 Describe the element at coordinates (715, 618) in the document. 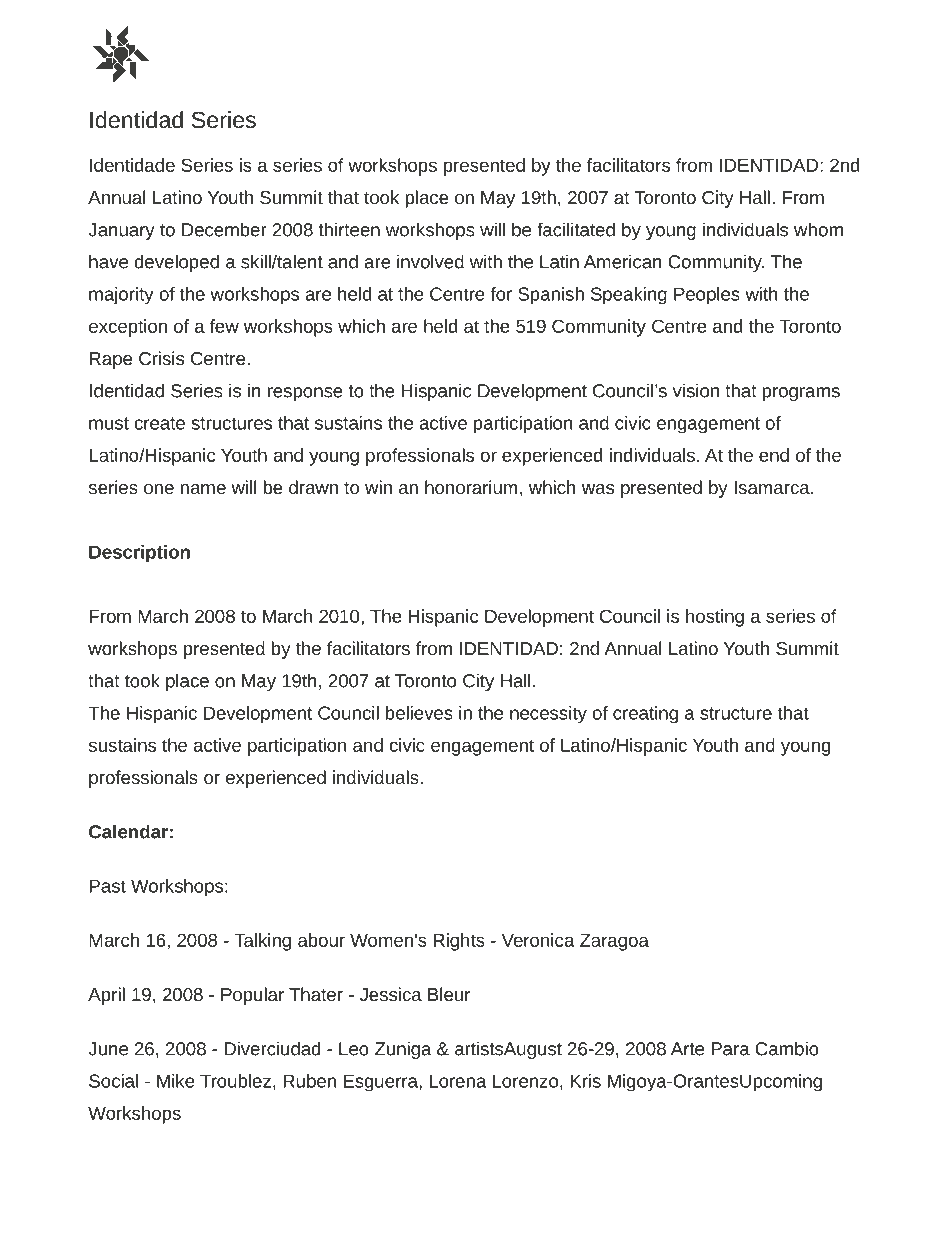

I see `hosting` at that location.
